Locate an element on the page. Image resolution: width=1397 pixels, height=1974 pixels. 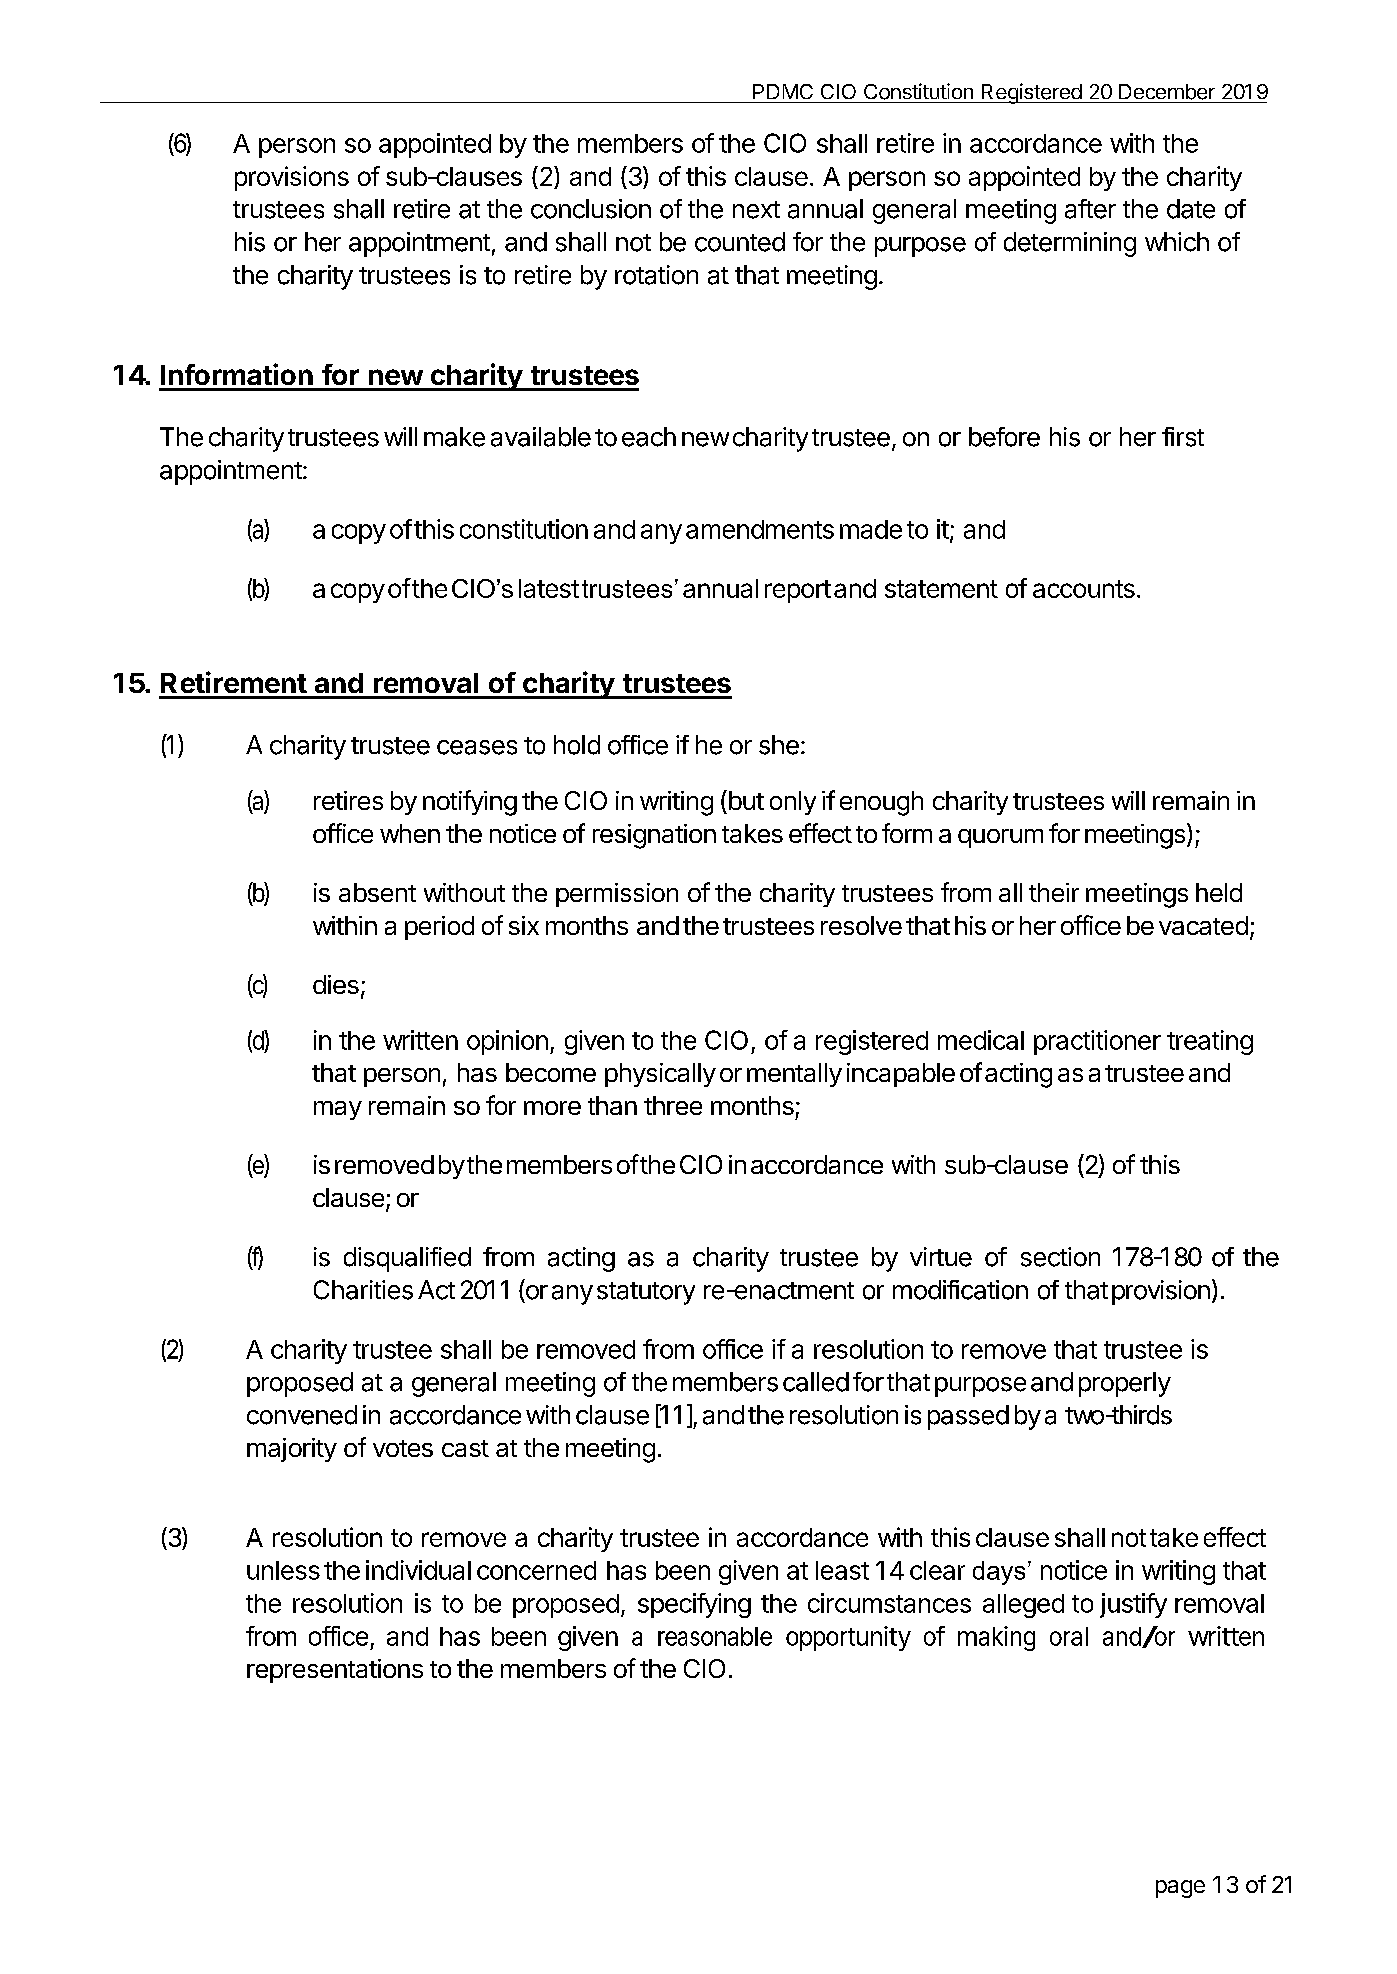
dies is located at coordinates (336, 984).
